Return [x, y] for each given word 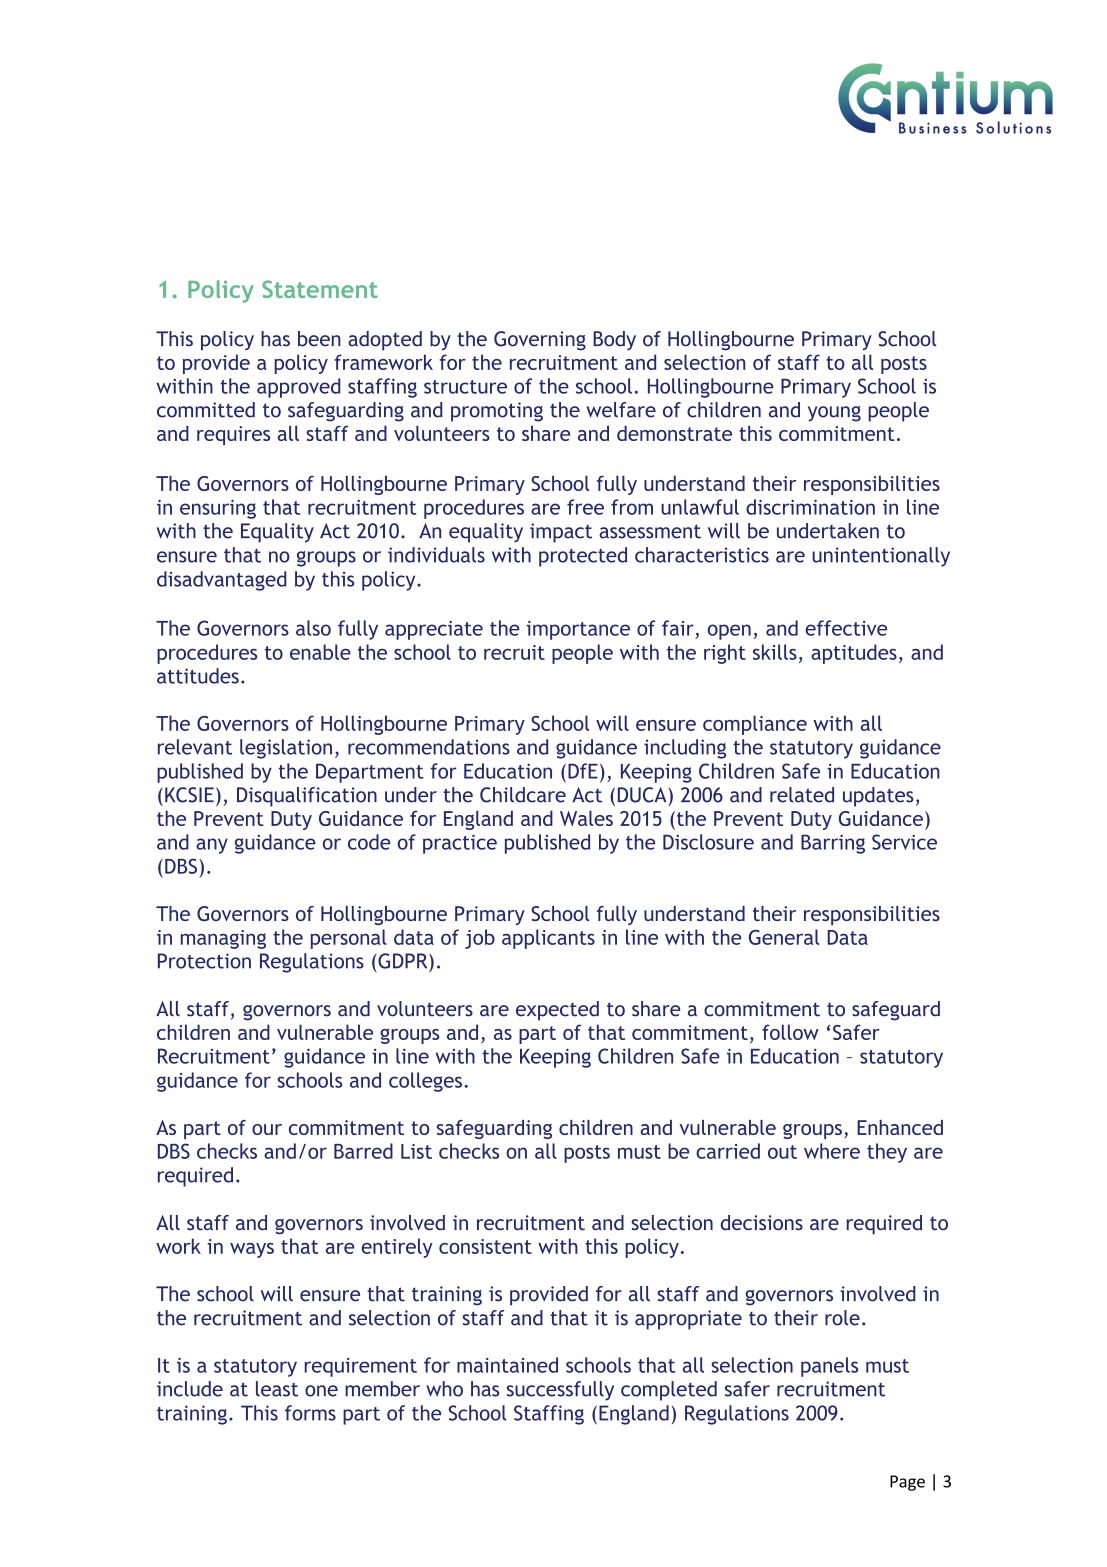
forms [310, 1413]
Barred [363, 1151]
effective [846, 628]
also [313, 628]
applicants [548, 939]
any [212, 846]
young [834, 414]
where [832, 1151]
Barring [833, 844]
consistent [485, 1246]
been [319, 339]
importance [578, 630]
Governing [540, 341]
